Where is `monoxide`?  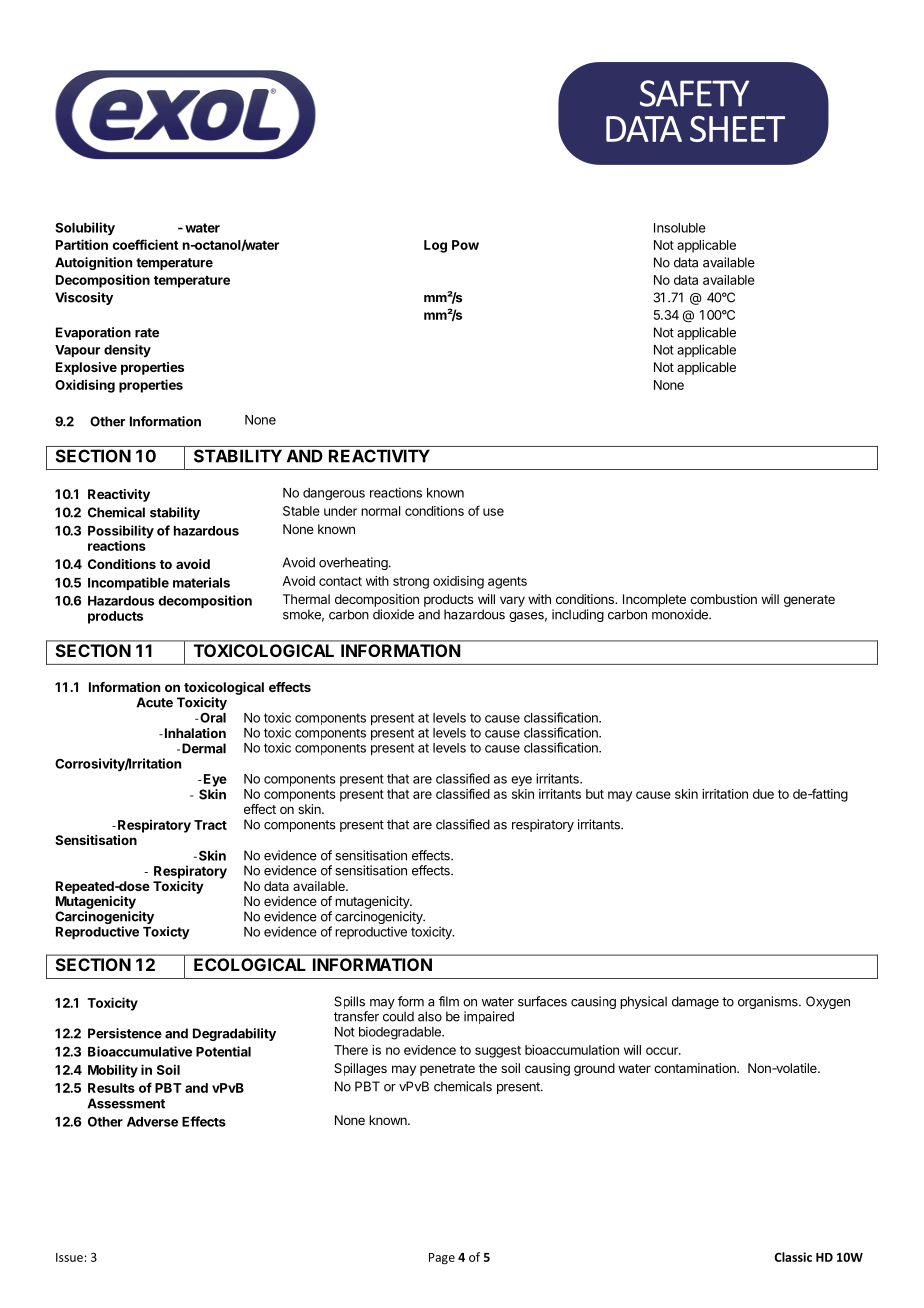
monoxide is located at coordinates (681, 614).
